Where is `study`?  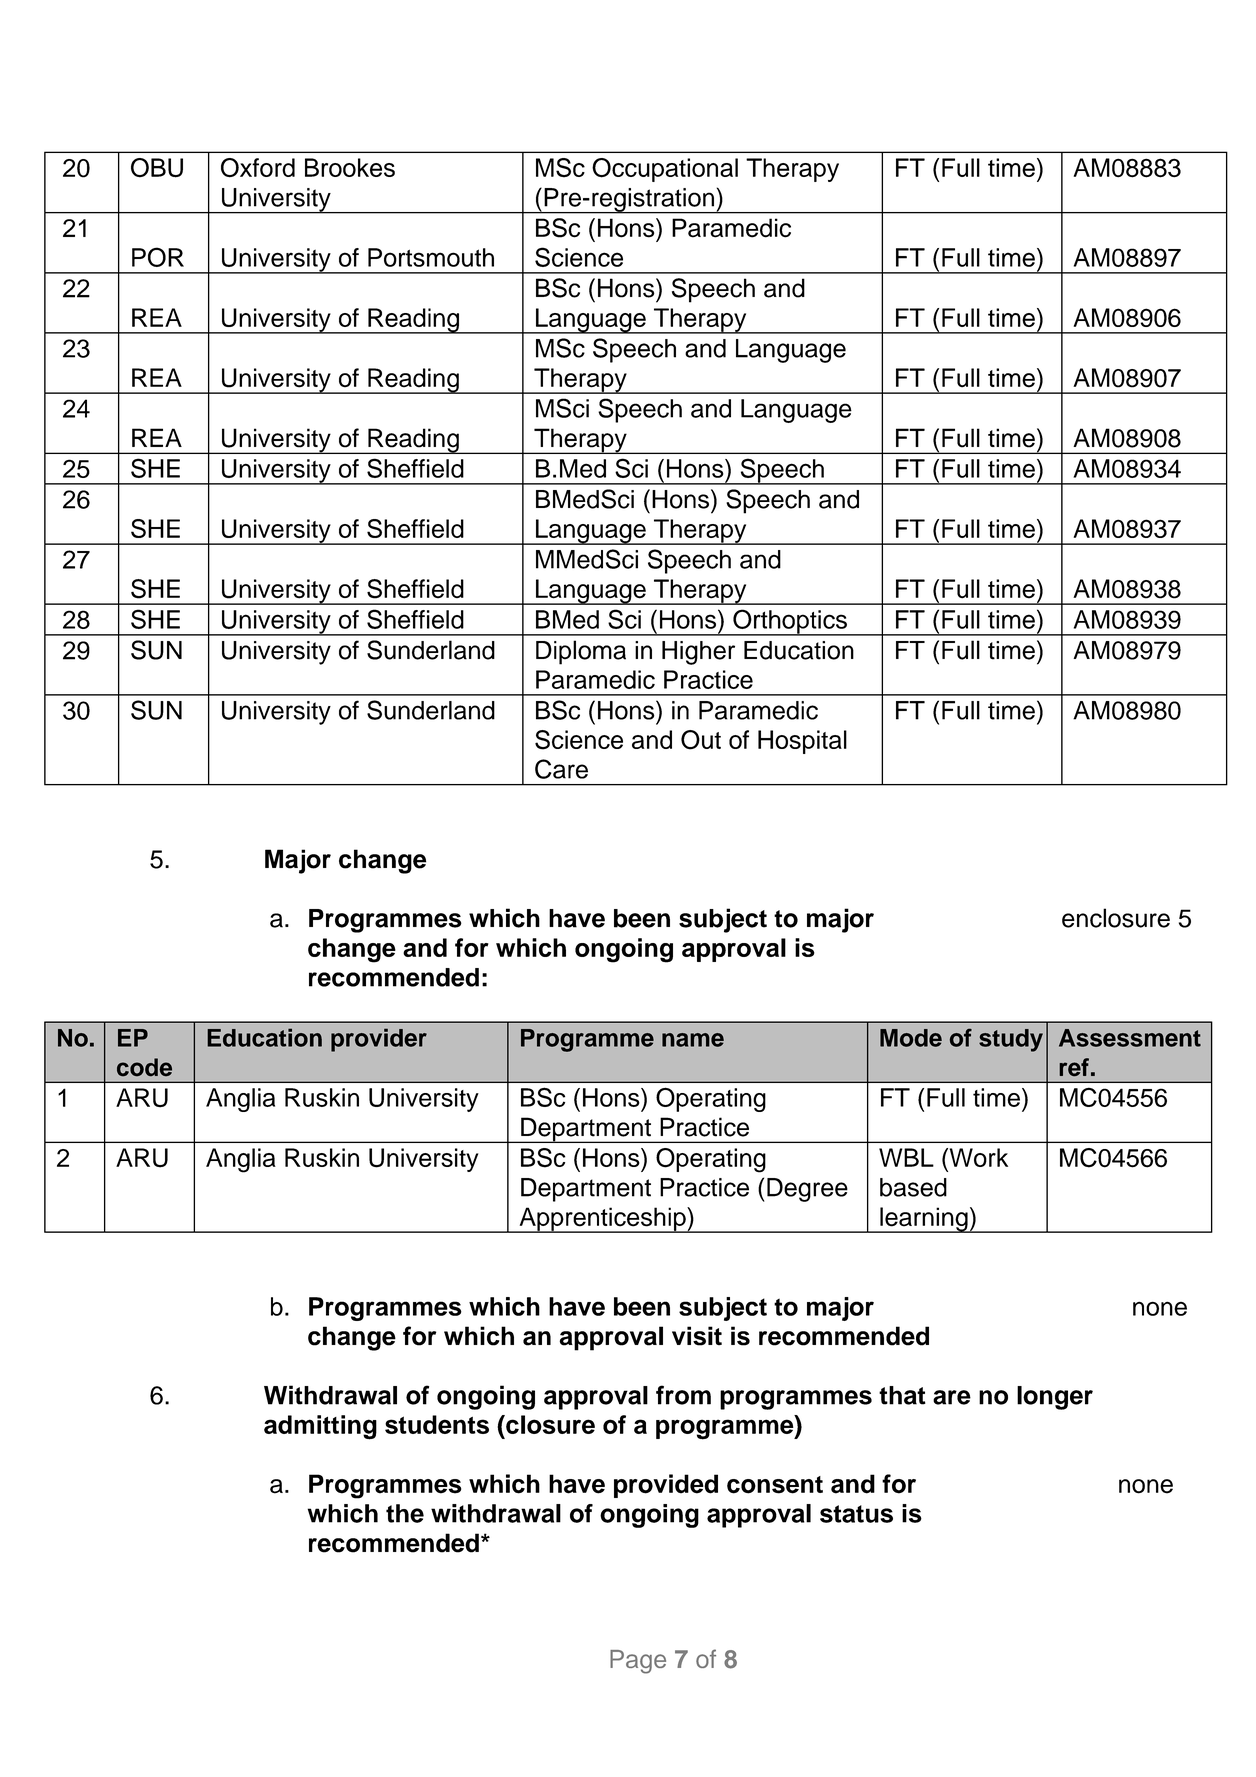
study is located at coordinates (1011, 1040).
